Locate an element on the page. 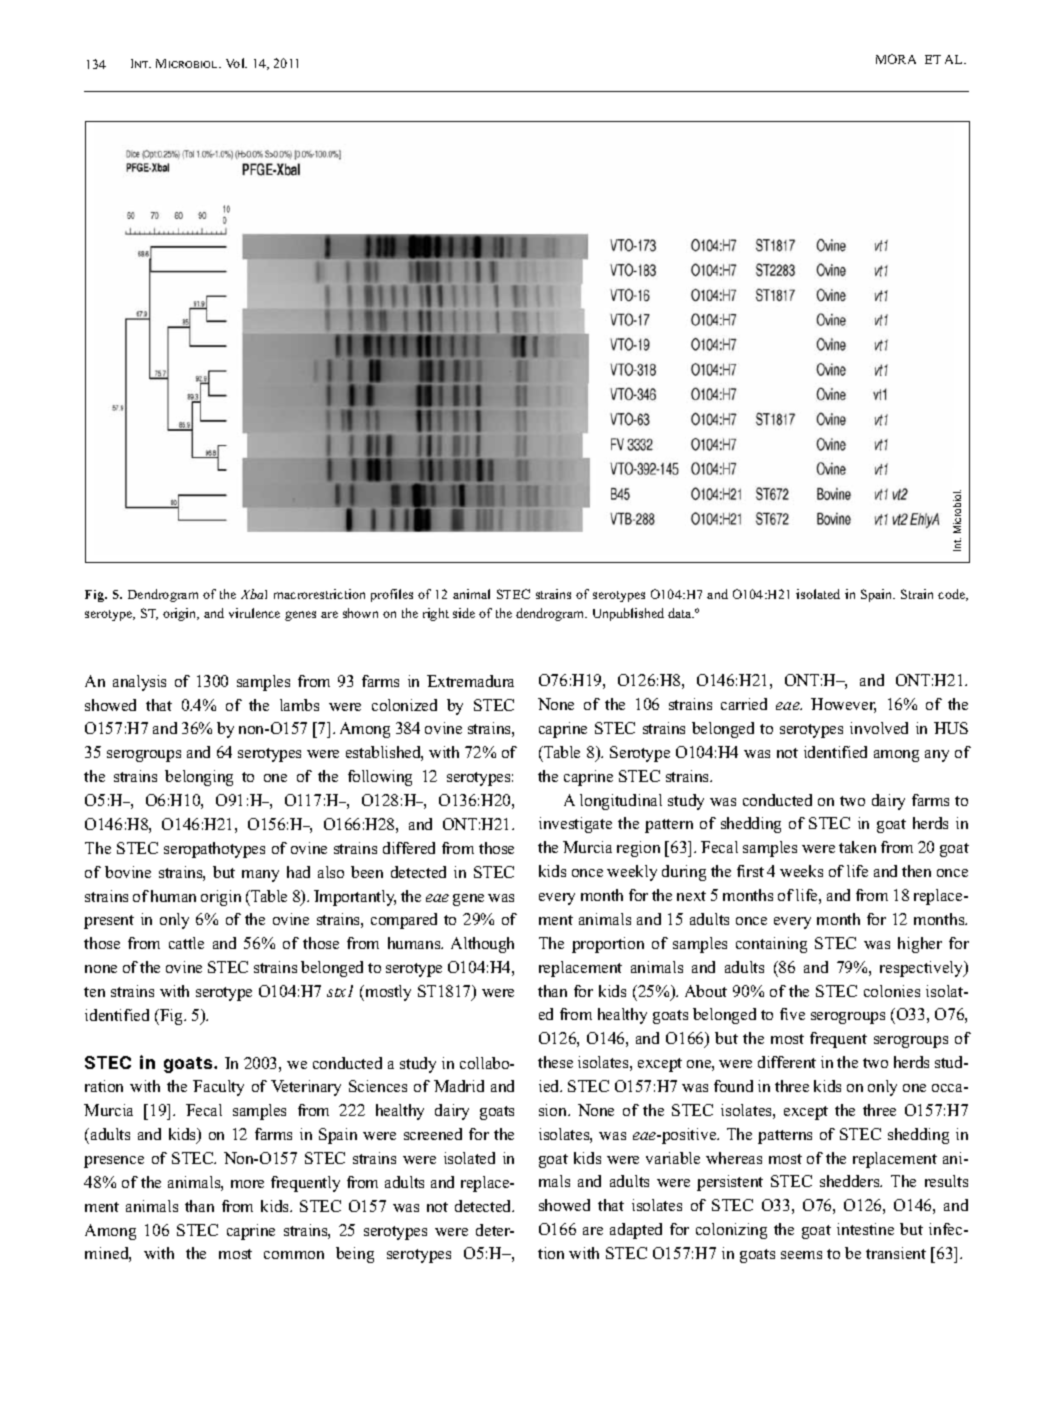  However is located at coordinates (843, 705).
